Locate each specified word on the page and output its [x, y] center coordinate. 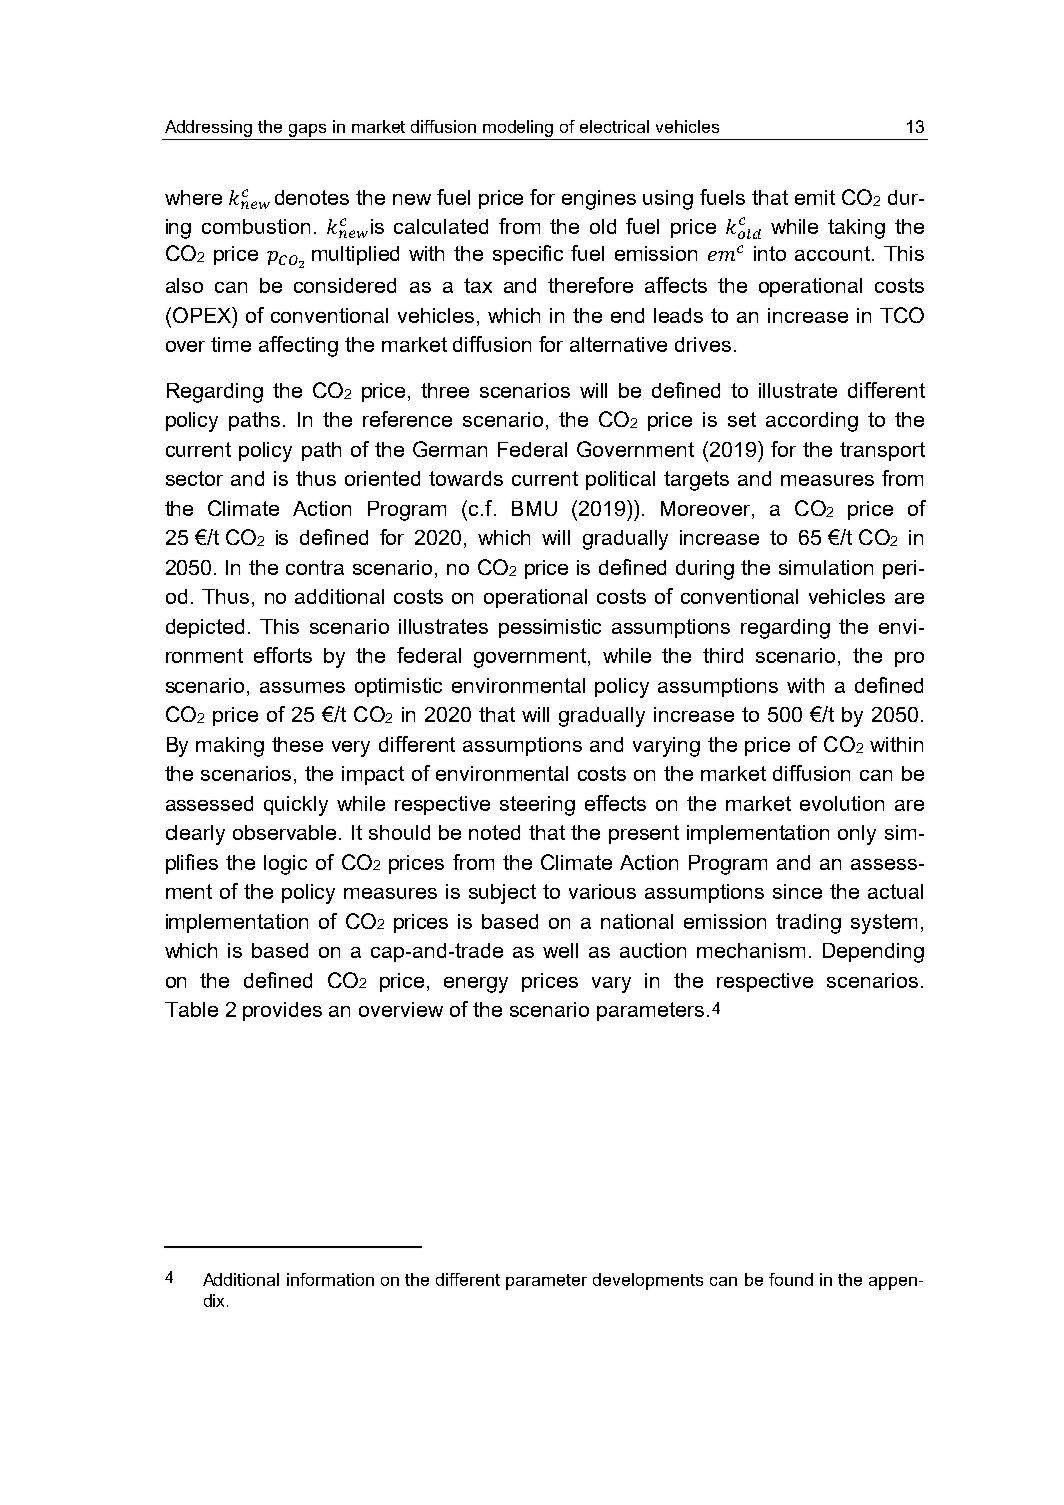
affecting [298, 346]
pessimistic [550, 628]
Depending [873, 953]
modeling [518, 128]
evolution [842, 803]
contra [315, 567]
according [812, 422]
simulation [826, 567]
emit [815, 197]
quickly [296, 806]
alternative [618, 344]
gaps [307, 130]
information [330, 1279]
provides [282, 1011]
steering [537, 806]
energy [476, 985]
